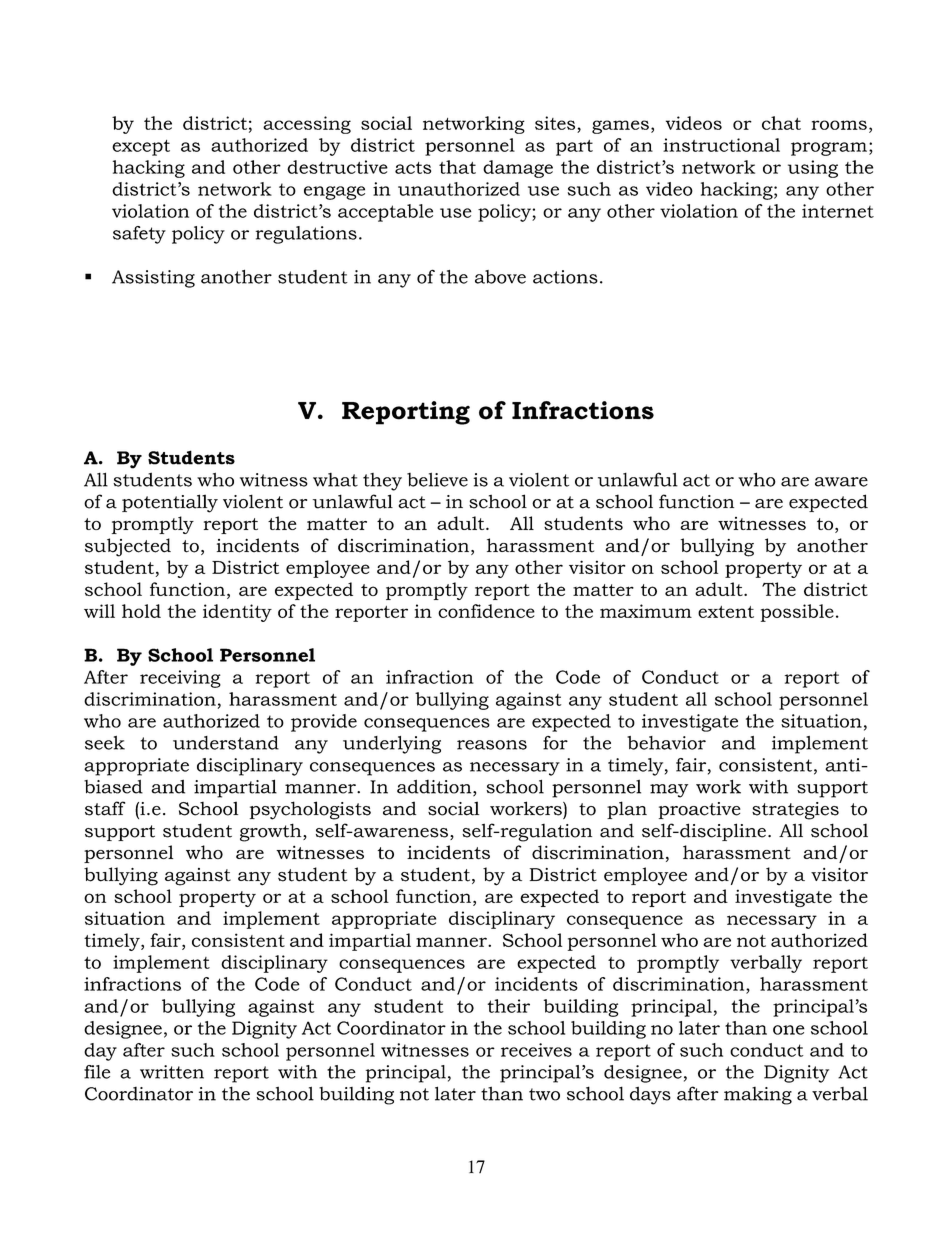 This page has height=1233, width=952. What do you see at coordinates (457, 167) in the page?
I see `that` at bounding box center [457, 167].
